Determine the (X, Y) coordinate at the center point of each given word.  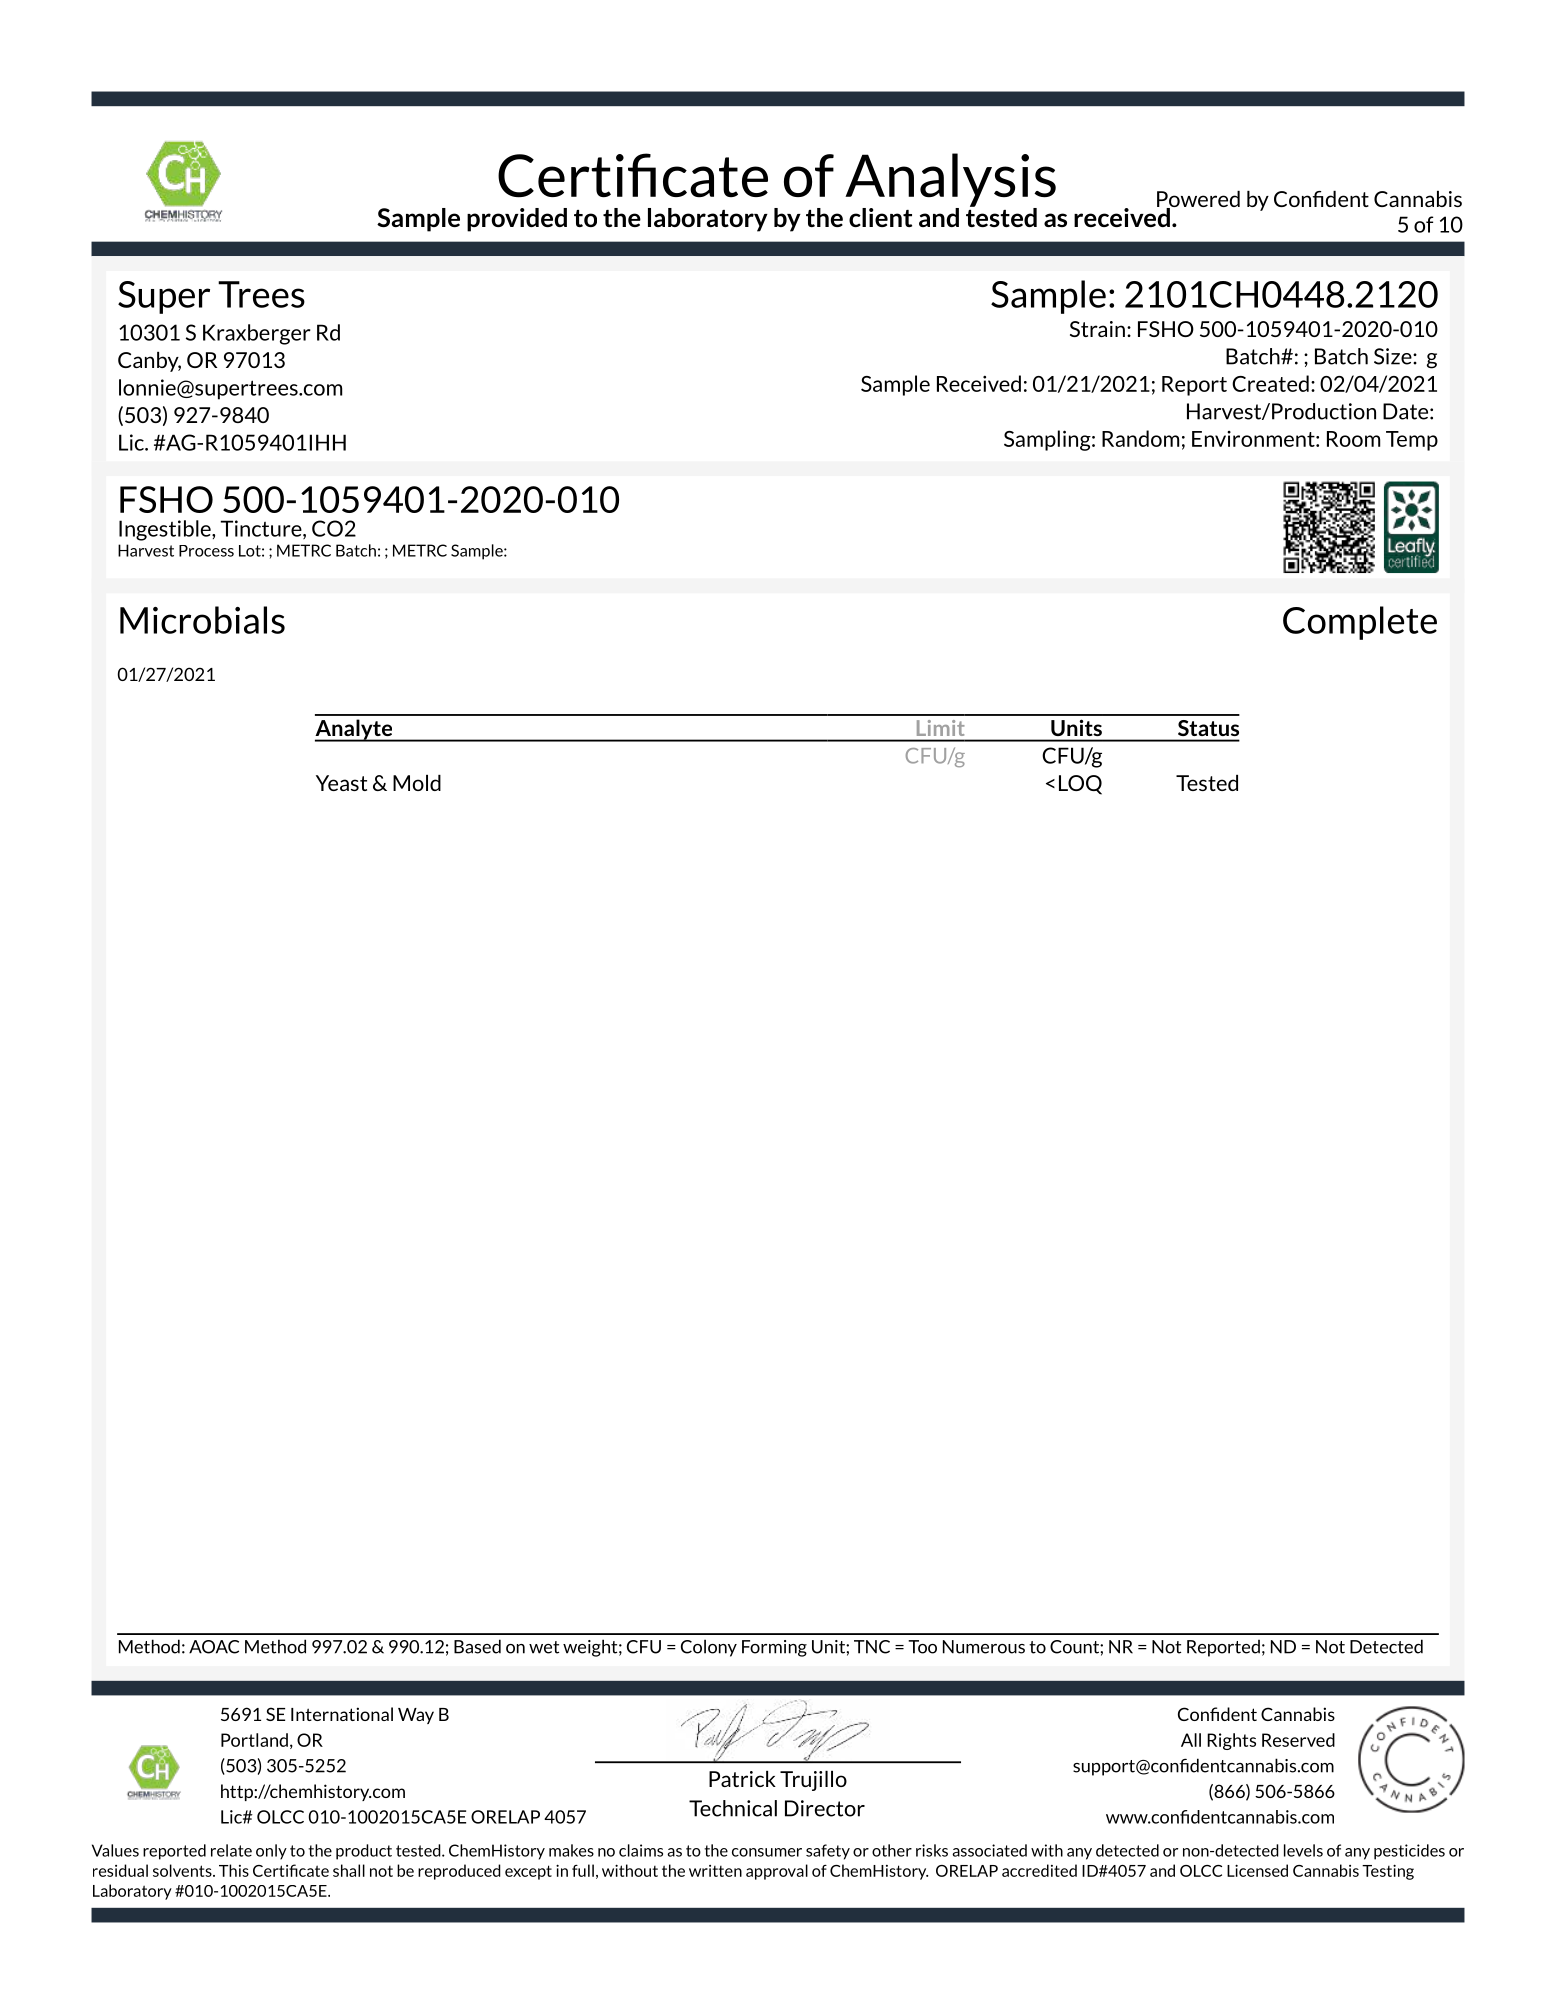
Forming (774, 1648)
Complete (1360, 623)
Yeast (341, 783)
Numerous (984, 1647)
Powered (1198, 200)
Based (477, 1646)
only (271, 1852)
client (880, 217)
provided (517, 220)
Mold (417, 783)
